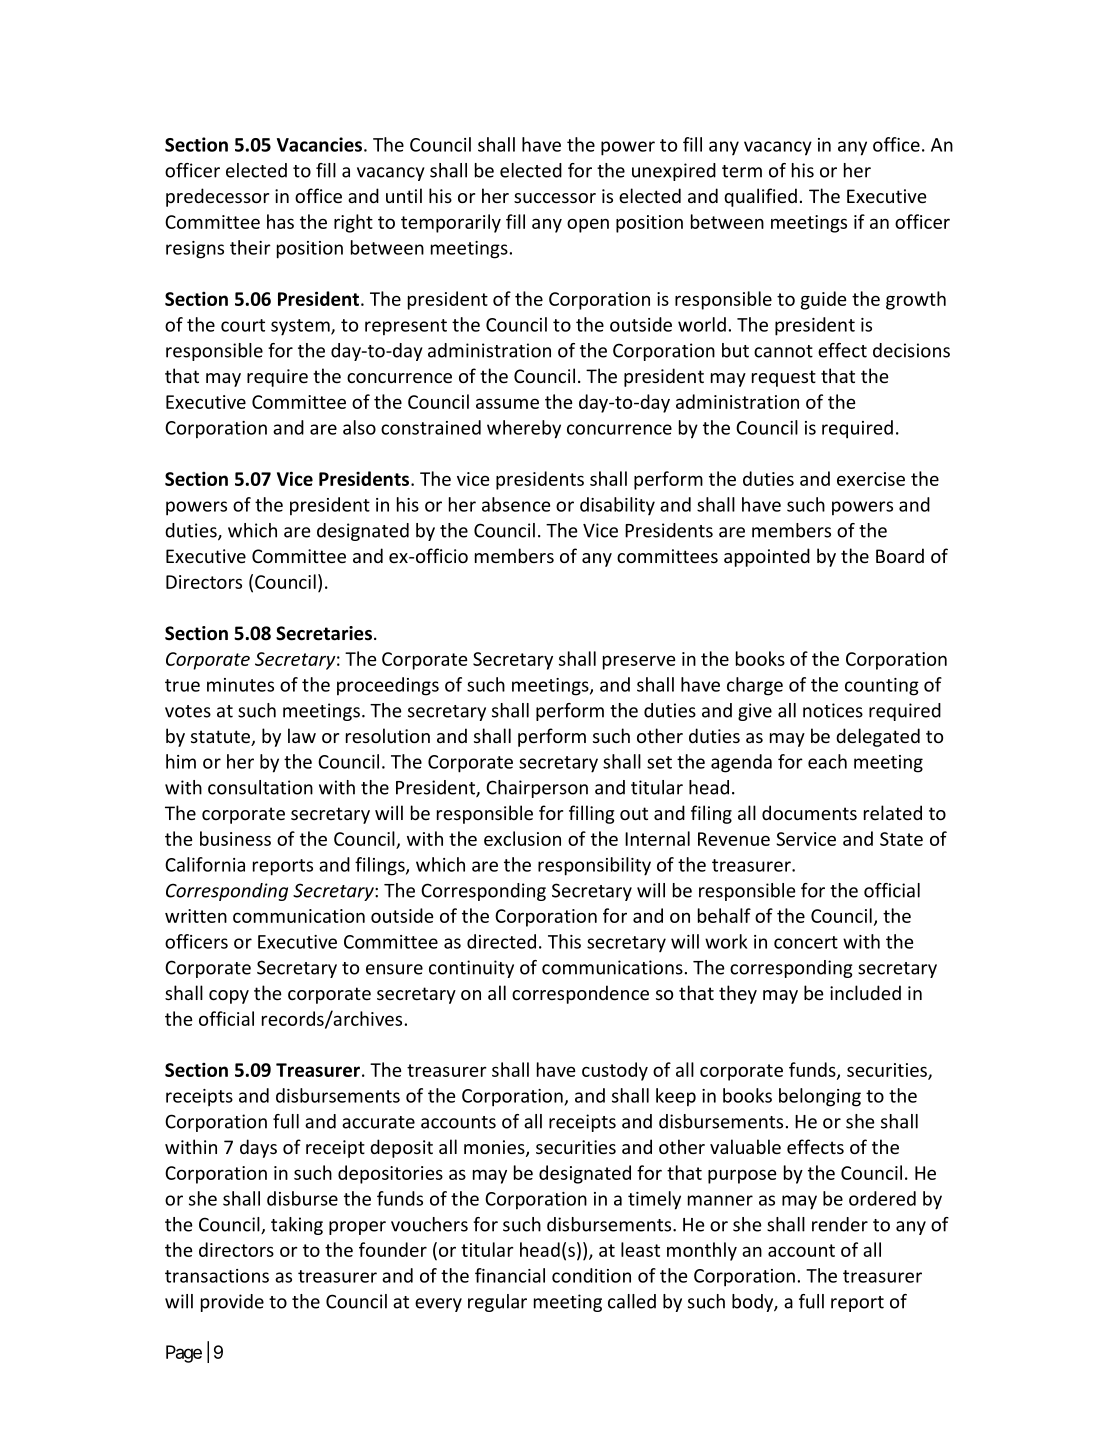 The height and width of the screenshot is (1450, 1120). I want to click on absence, so click(516, 504).
